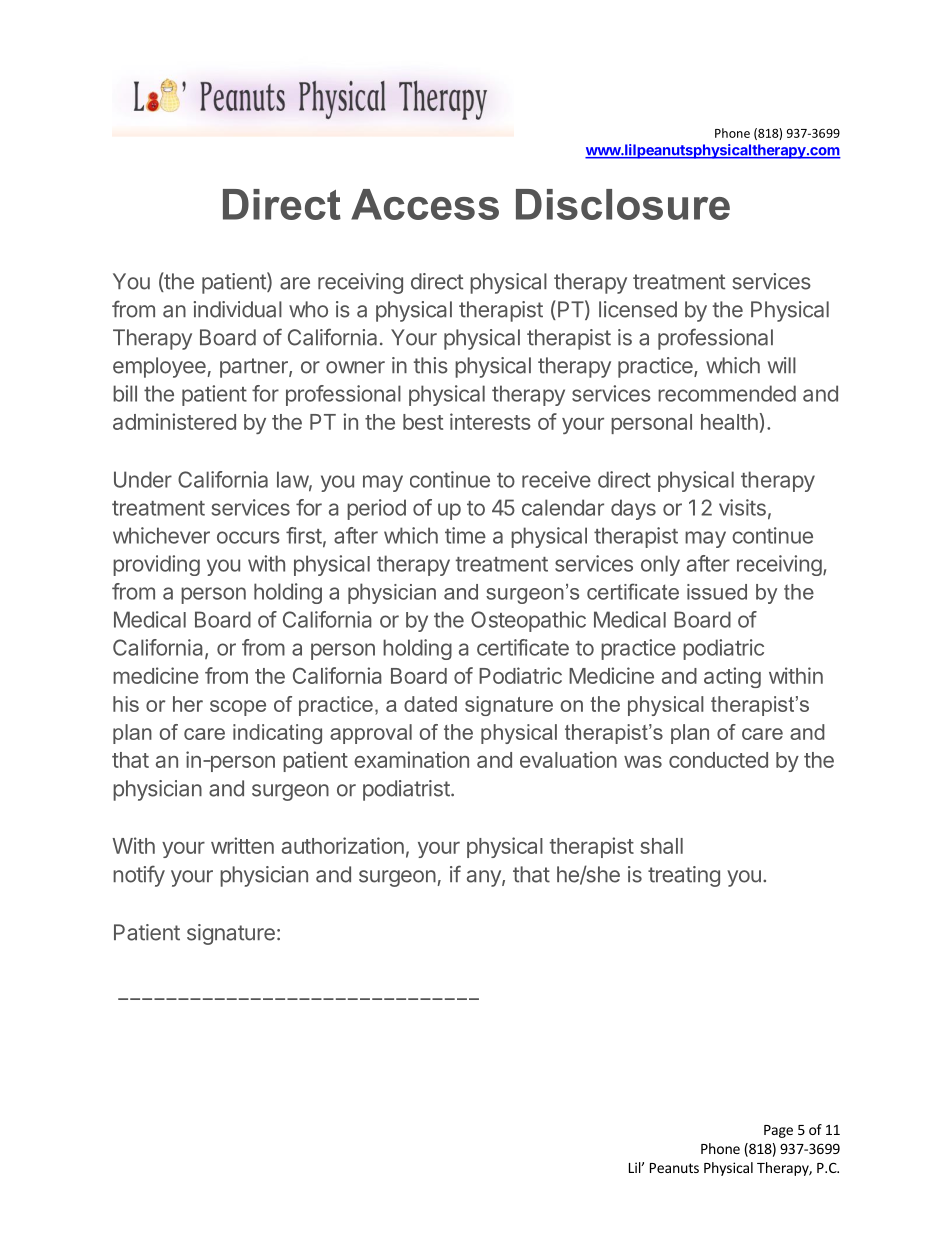  What do you see at coordinates (684, 876) in the screenshot?
I see `treating` at bounding box center [684, 876].
